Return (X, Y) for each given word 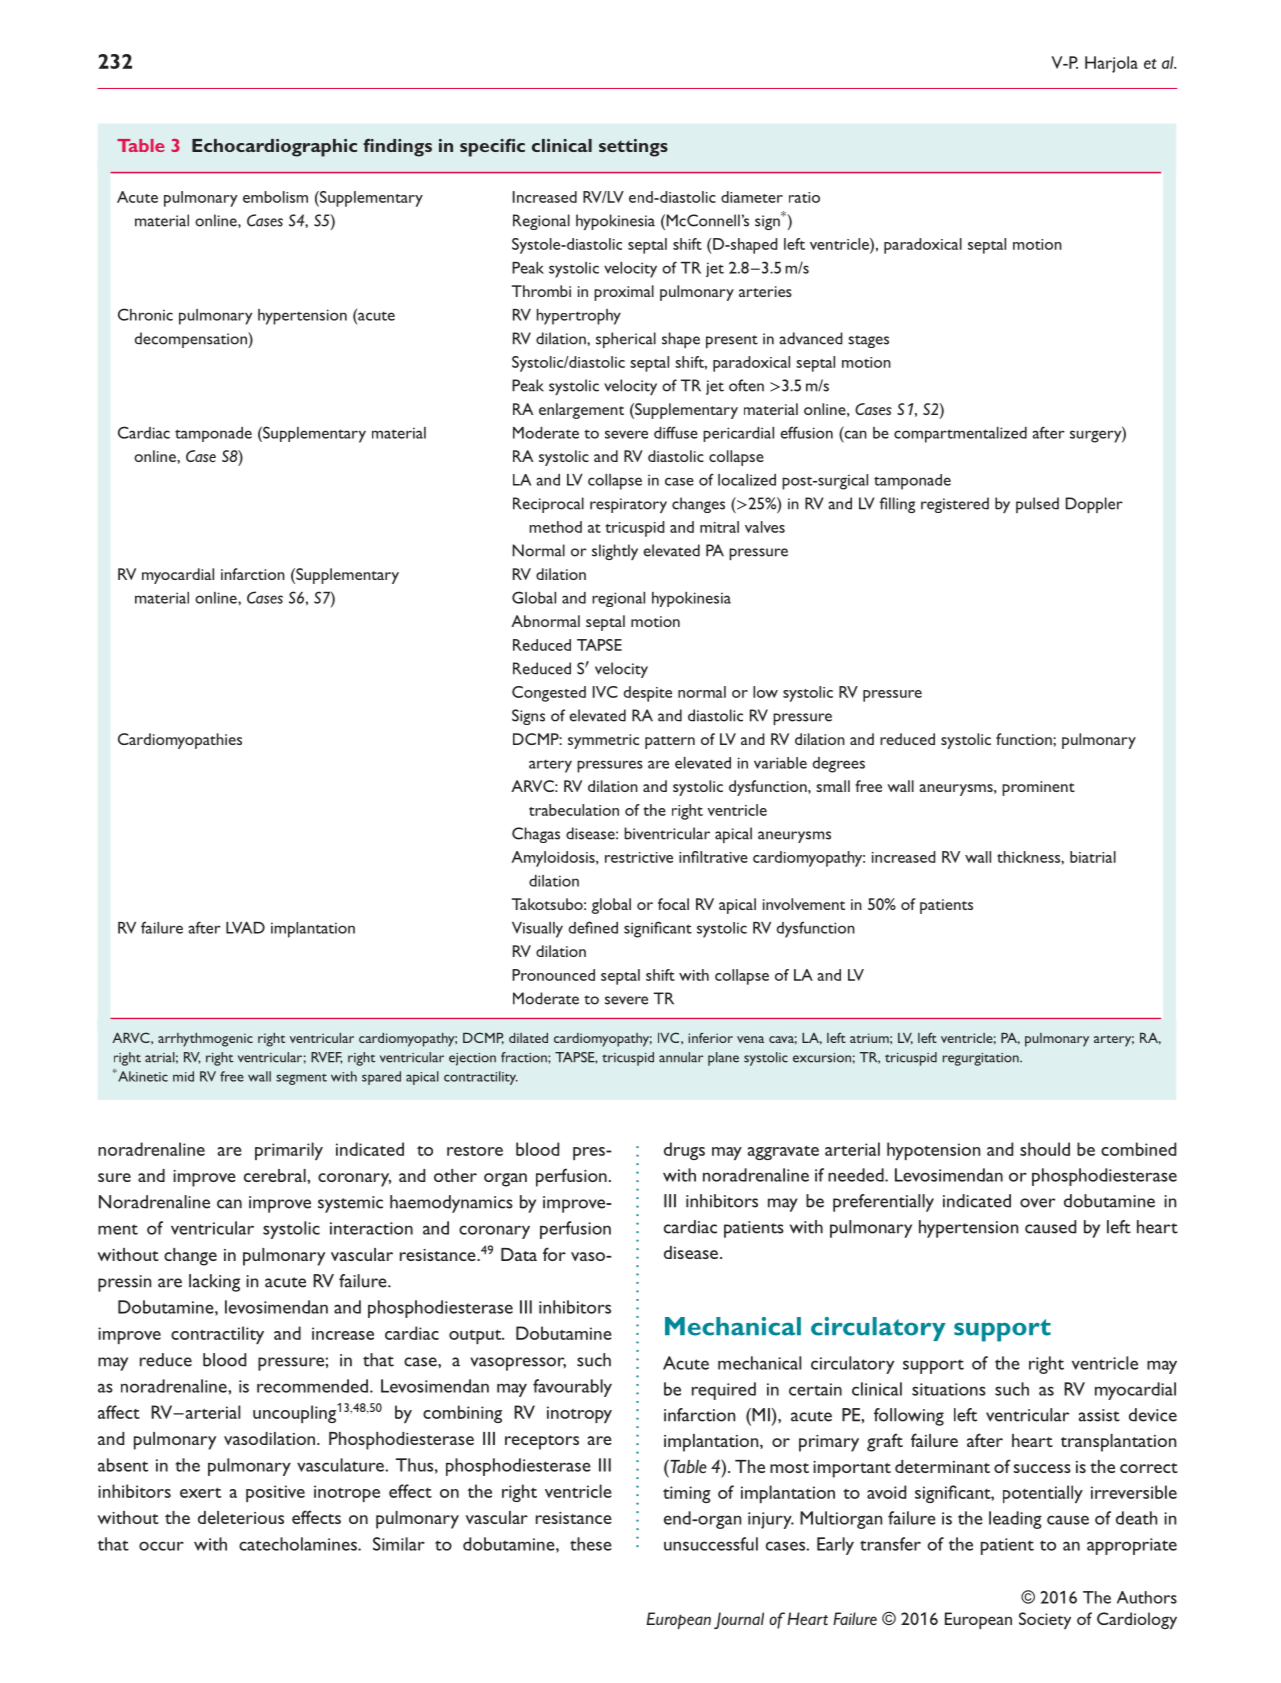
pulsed (1037, 505)
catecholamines (299, 1544)
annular (681, 1057)
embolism (275, 197)
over (1037, 1203)
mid (183, 1076)
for (554, 1254)
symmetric (603, 741)
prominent (1038, 788)
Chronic (145, 314)
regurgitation (982, 1059)
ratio (804, 197)
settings (633, 148)
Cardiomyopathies (180, 741)
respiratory (628, 505)
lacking (214, 1283)
